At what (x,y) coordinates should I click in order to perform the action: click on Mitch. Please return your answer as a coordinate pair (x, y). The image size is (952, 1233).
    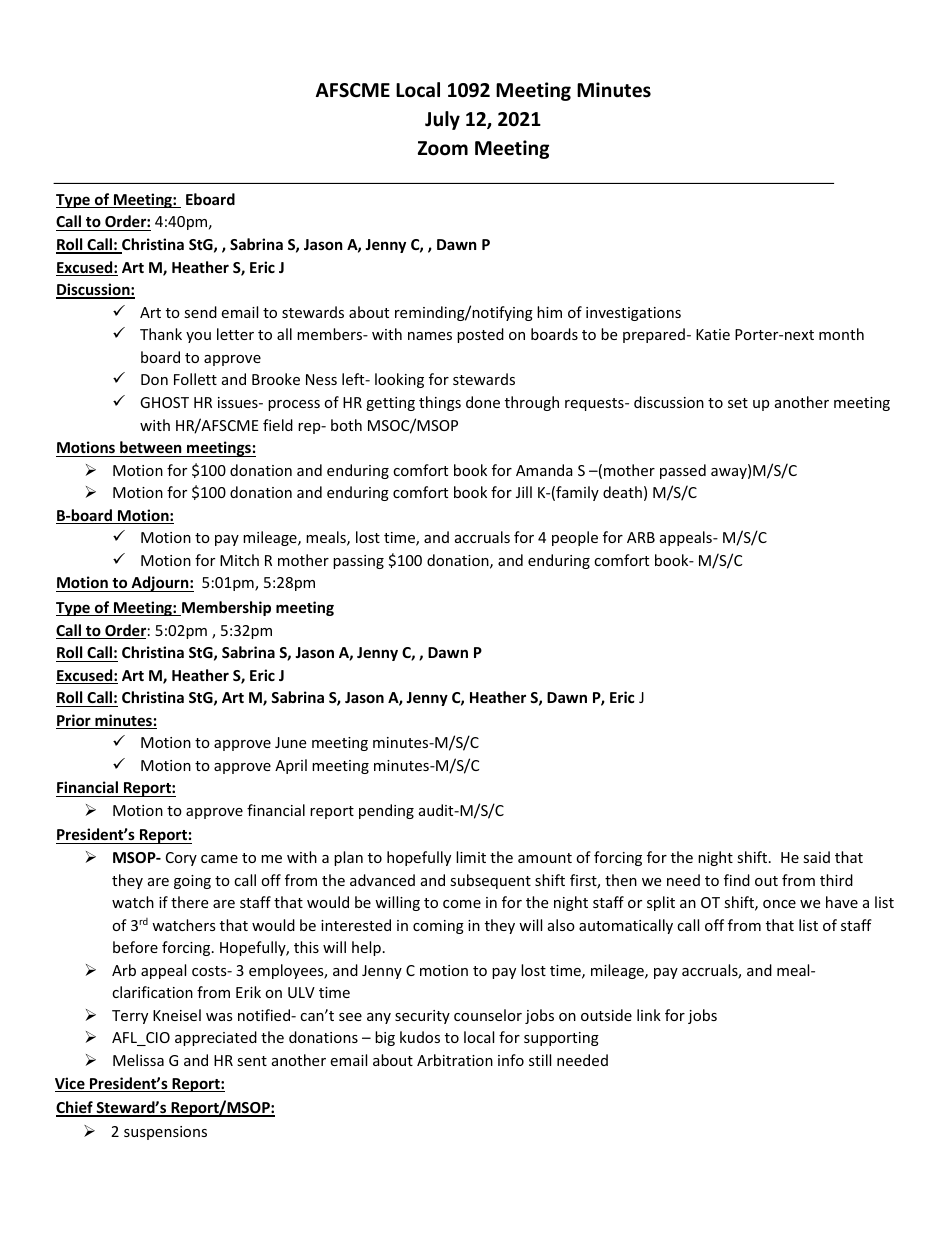
    Looking at the image, I should click on (239, 560).
